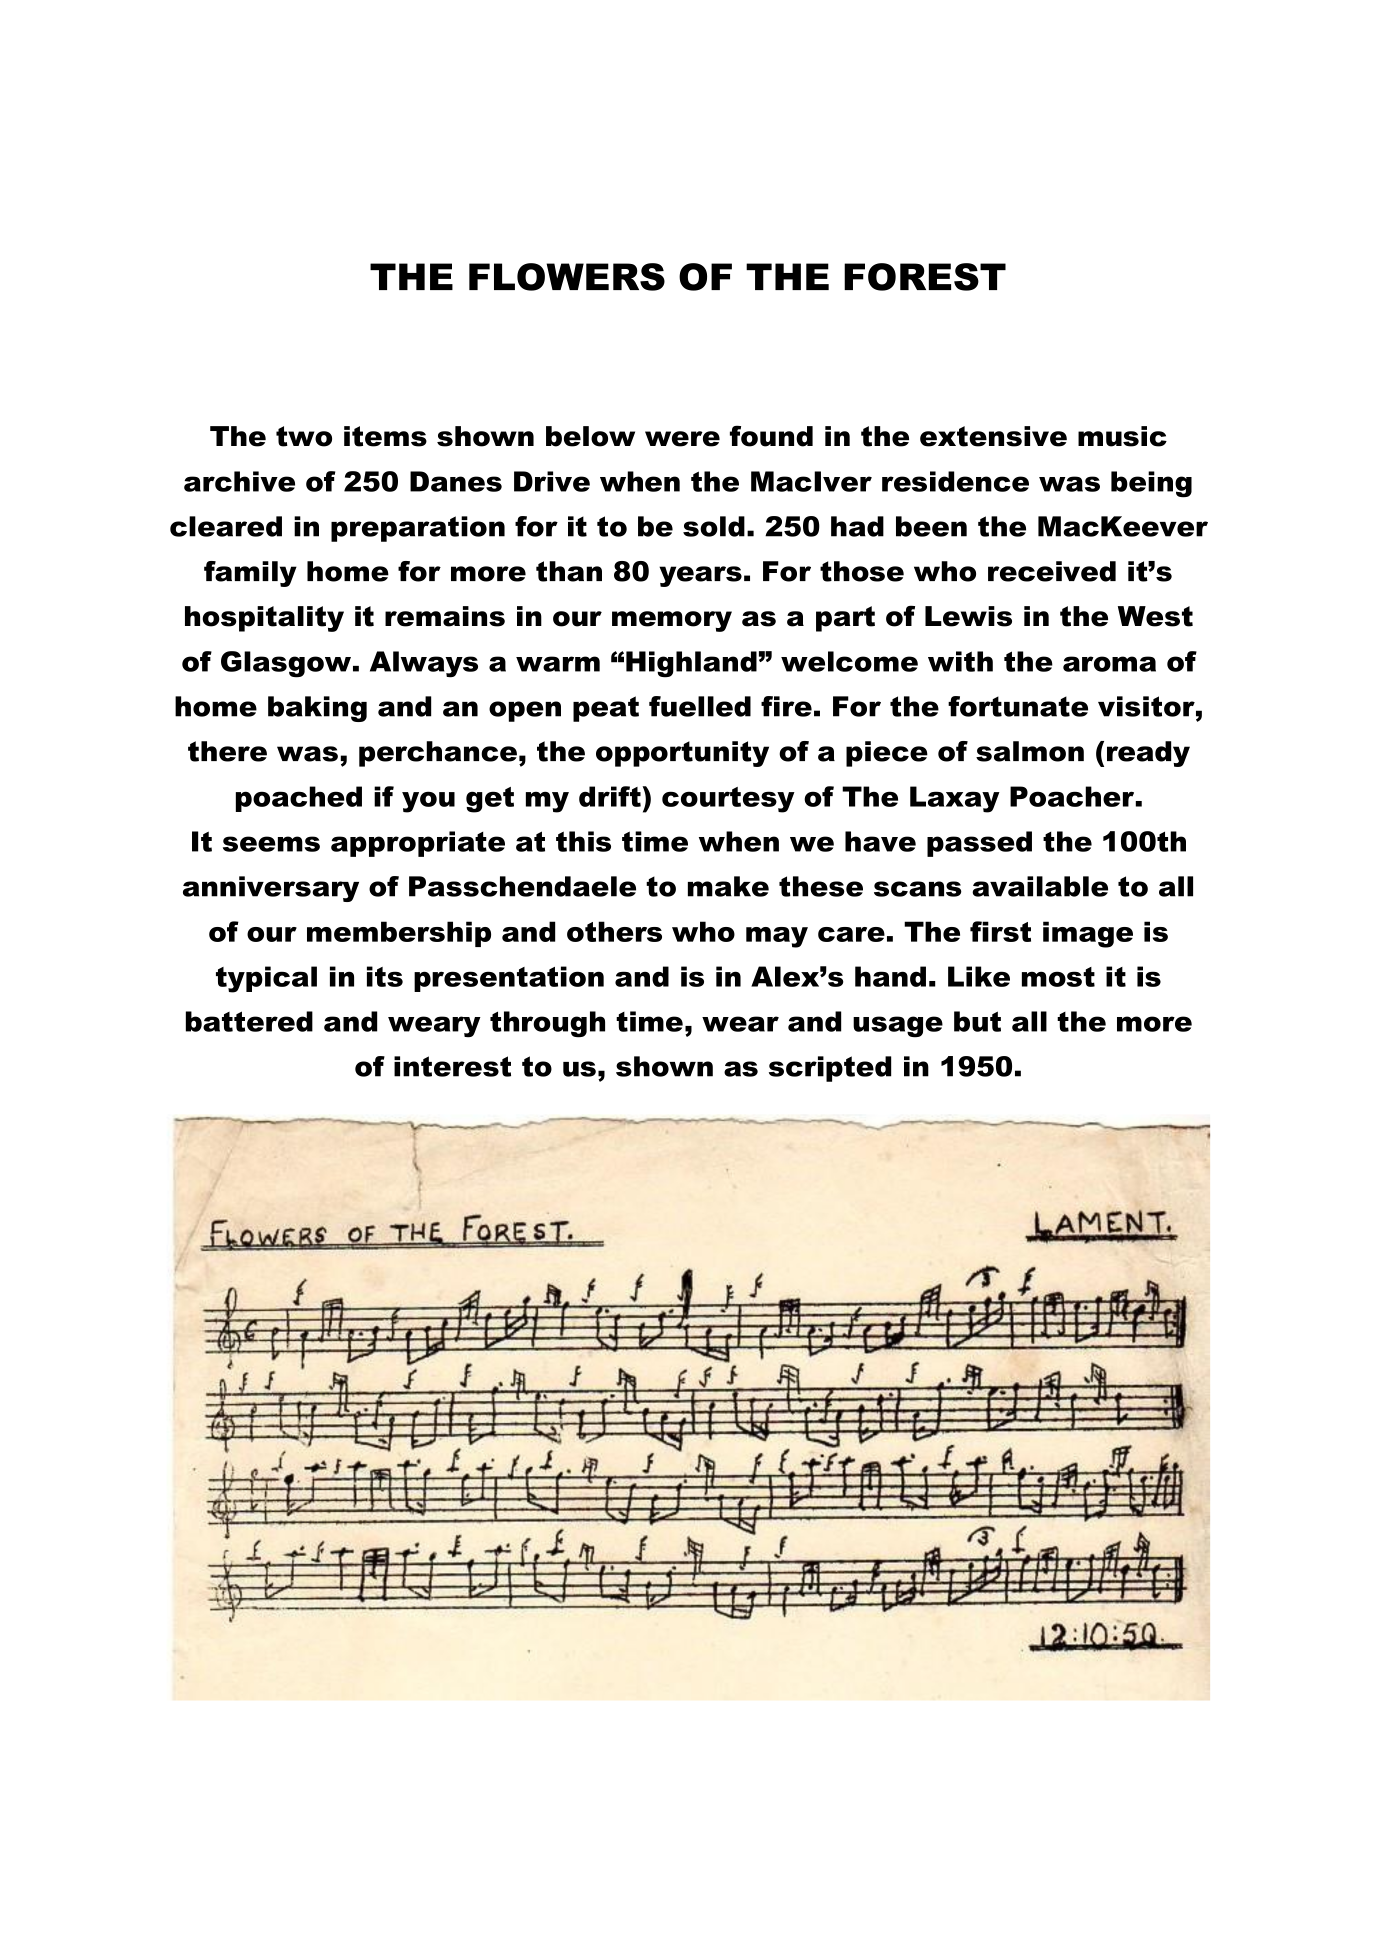  What do you see at coordinates (830, 1069) in the document?
I see `scripted` at bounding box center [830, 1069].
